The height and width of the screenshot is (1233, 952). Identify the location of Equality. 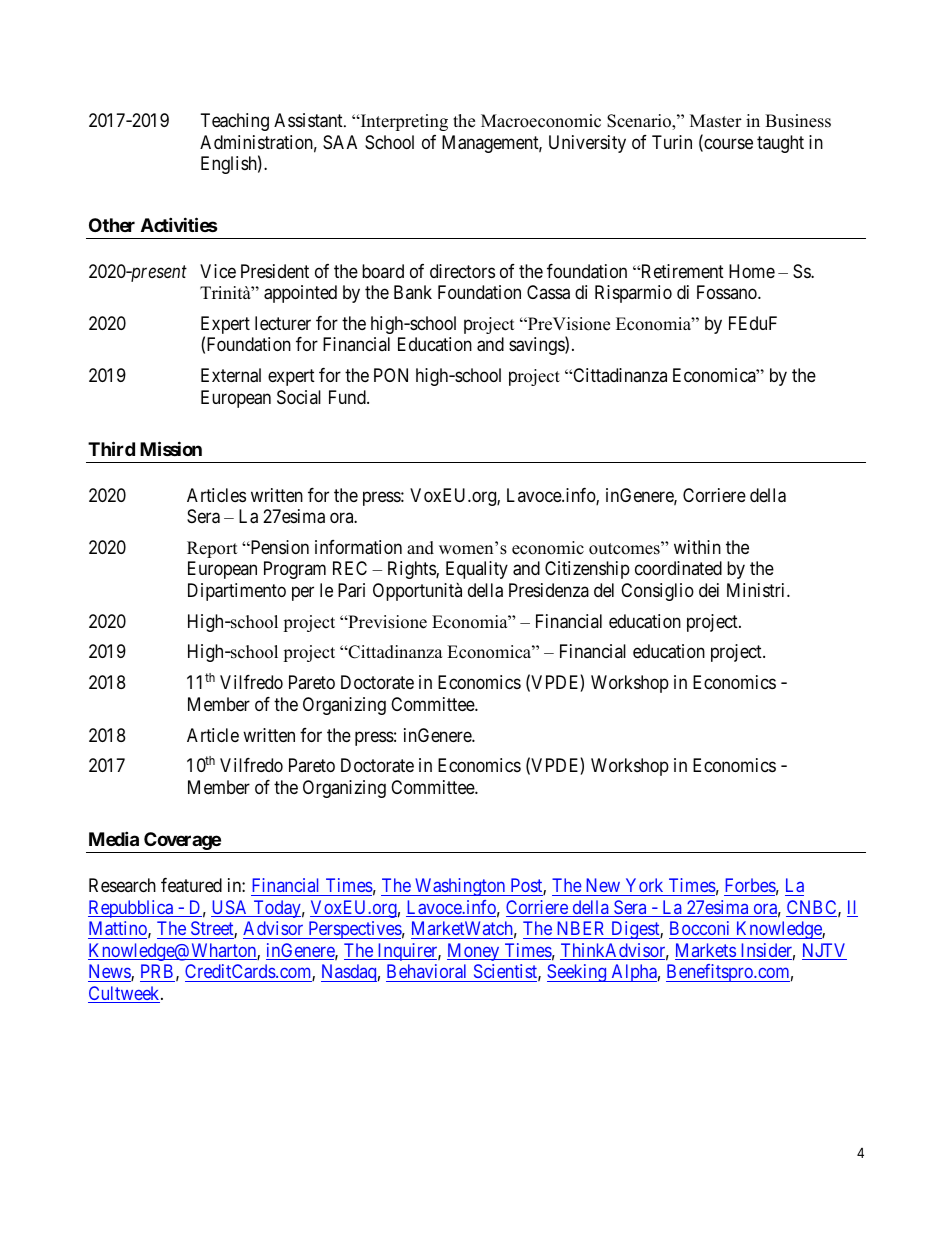
(477, 570).
